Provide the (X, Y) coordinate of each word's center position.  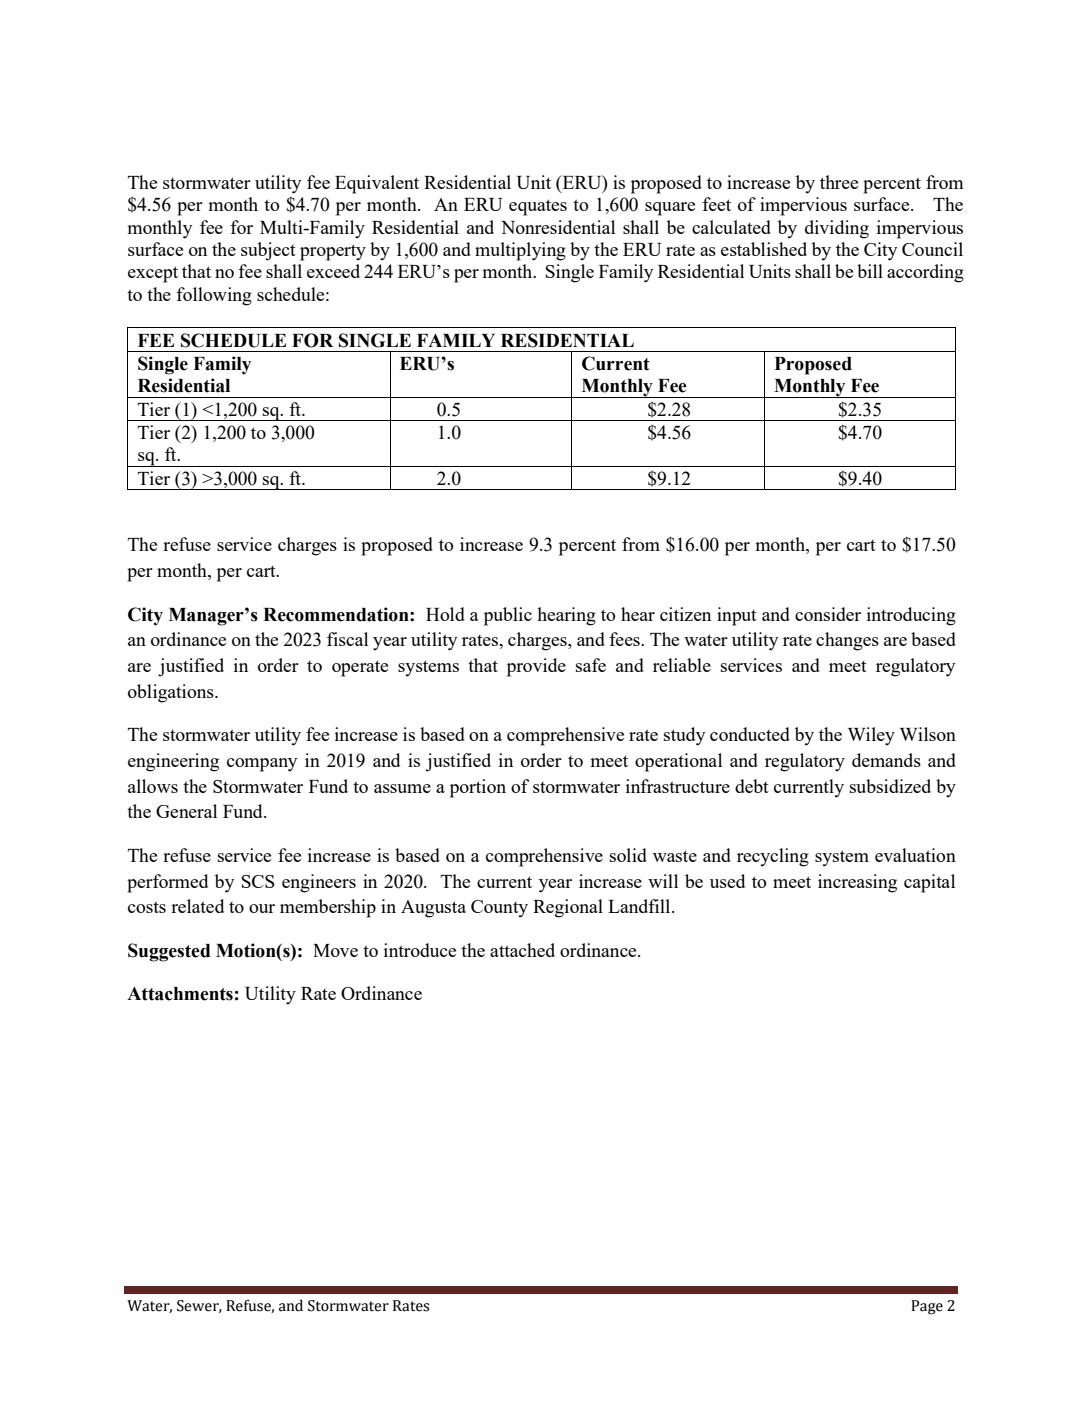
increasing (857, 883)
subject (268, 251)
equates (538, 207)
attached (522, 950)
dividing (837, 229)
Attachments (180, 994)
